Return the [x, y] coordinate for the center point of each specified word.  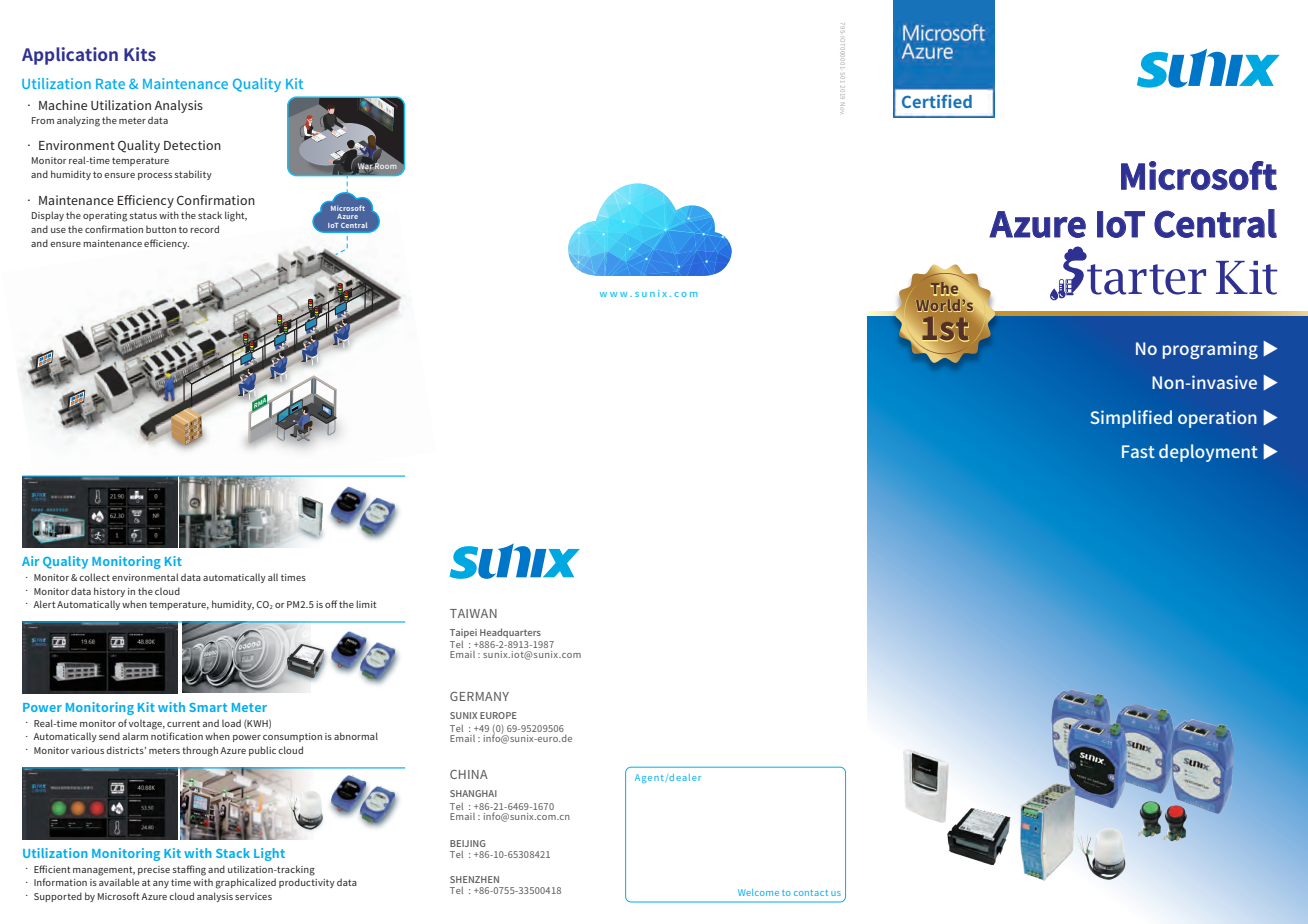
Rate [110, 84]
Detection [192, 145]
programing [1210, 350]
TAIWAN [473, 613]
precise [154, 870]
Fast [1138, 451]
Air [30, 561]
